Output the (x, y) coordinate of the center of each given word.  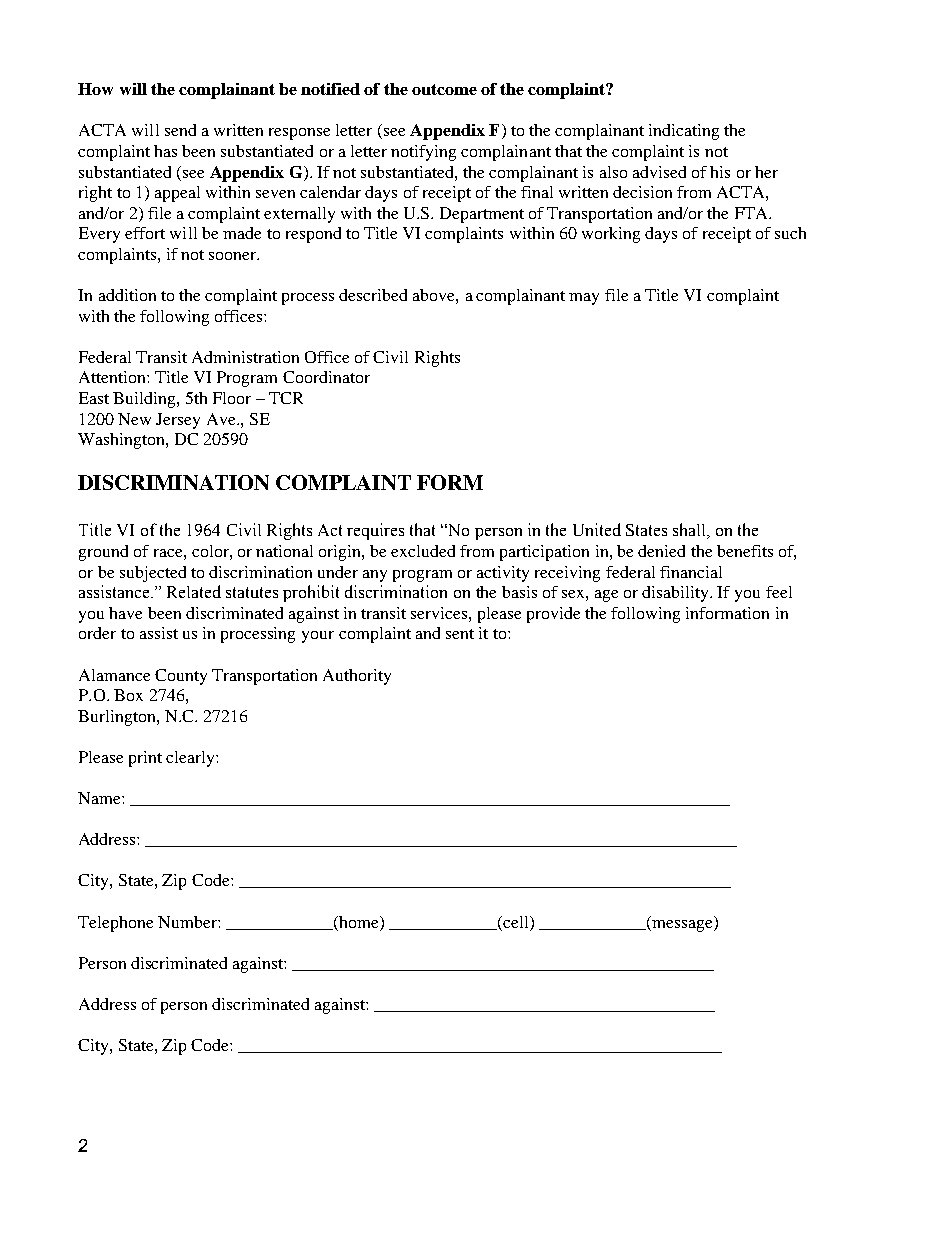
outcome (444, 89)
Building (145, 400)
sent (460, 634)
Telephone (115, 924)
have (125, 613)
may (584, 299)
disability (677, 594)
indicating (684, 132)
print (145, 759)
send (180, 130)
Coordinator (326, 377)
